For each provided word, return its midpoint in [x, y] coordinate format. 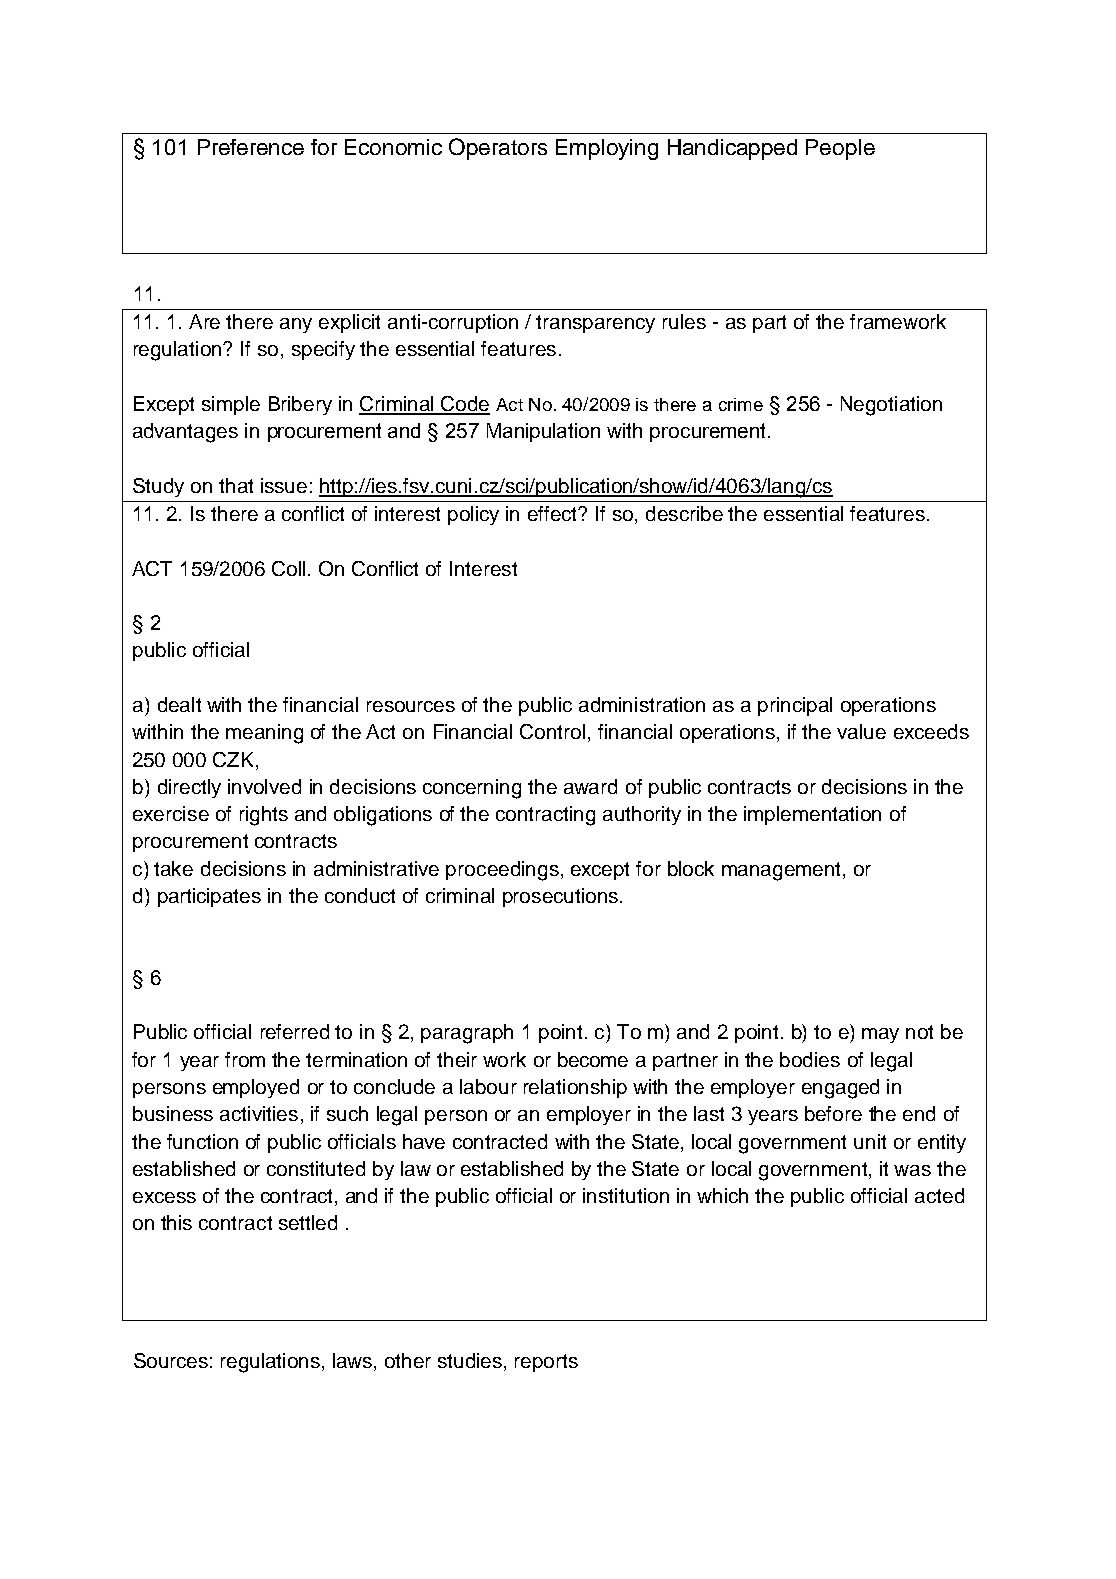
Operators [498, 149]
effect [554, 513]
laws [354, 1362]
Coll [288, 568]
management [781, 871]
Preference [251, 147]
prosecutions [560, 897]
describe [684, 513]
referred [295, 1031]
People [840, 149]
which [722, 1195]
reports [546, 1363]
